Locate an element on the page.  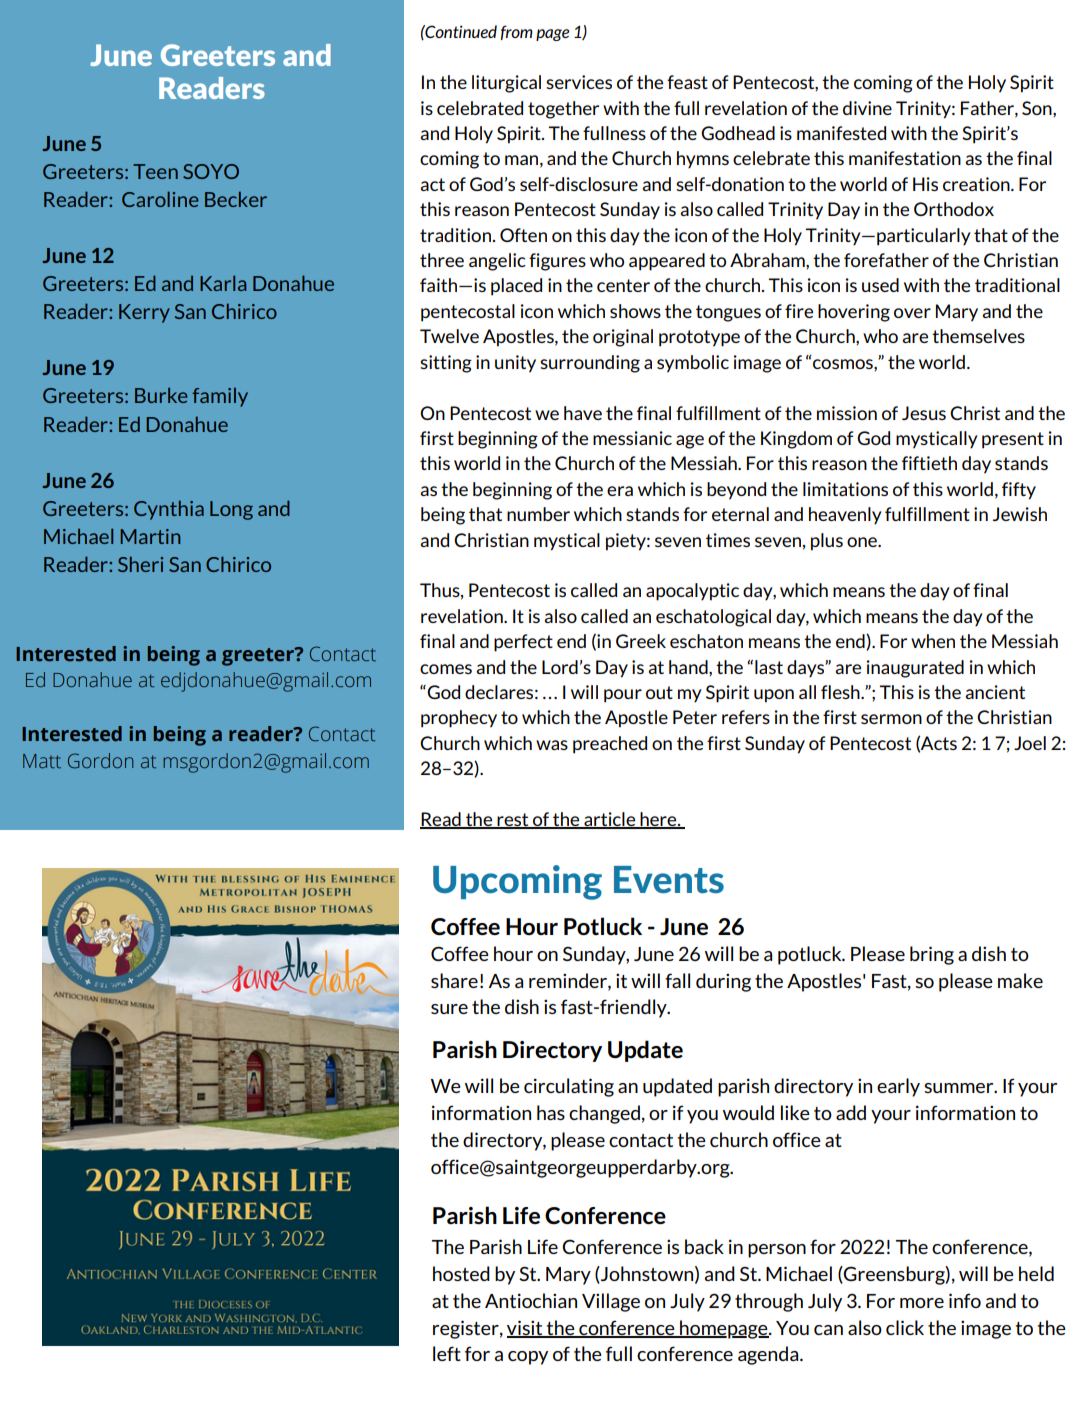
Matt is located at coordinates (42, 761).
